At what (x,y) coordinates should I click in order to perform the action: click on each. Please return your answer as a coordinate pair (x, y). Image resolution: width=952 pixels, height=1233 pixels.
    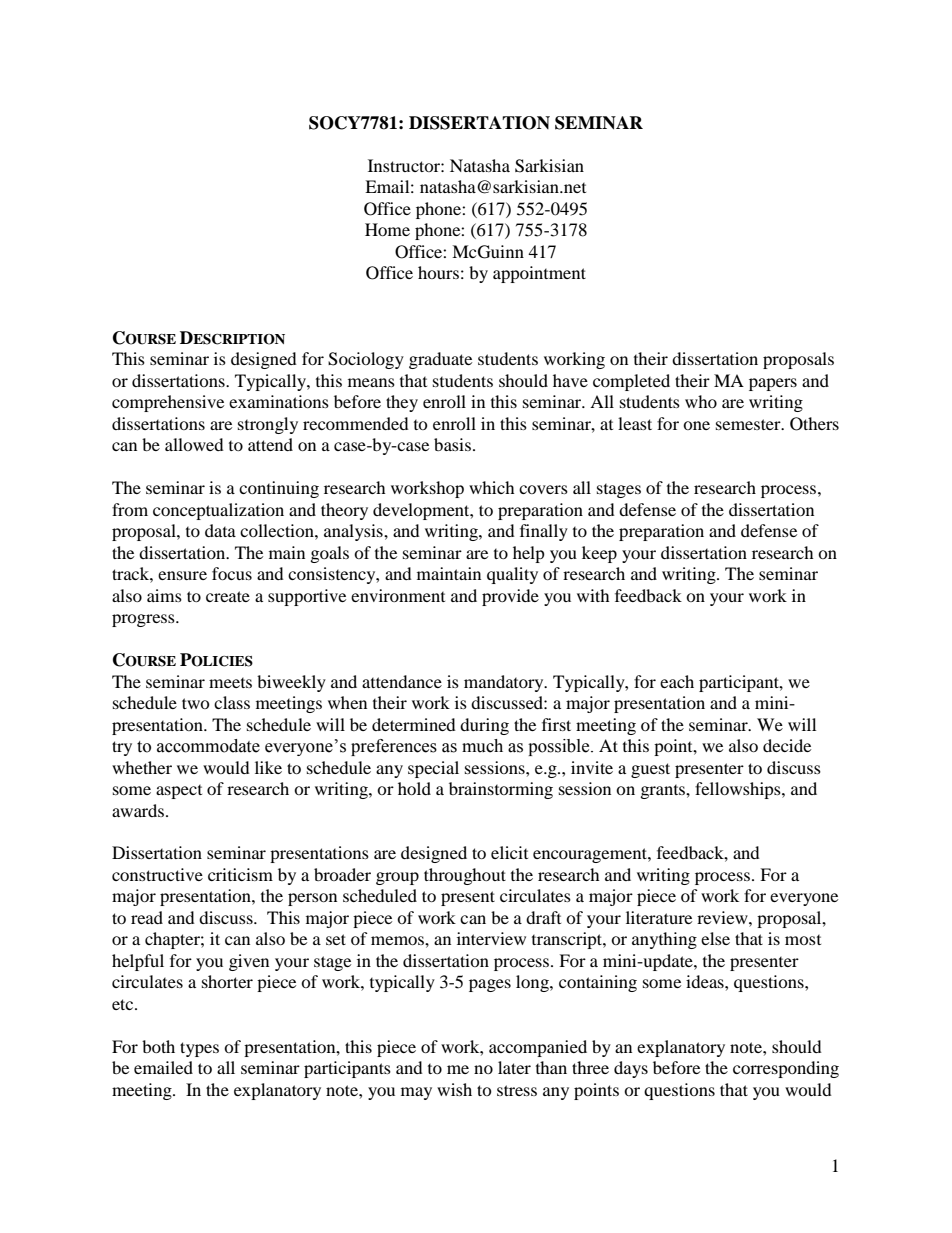
    Looking at the image, I should click on (677, 681).
